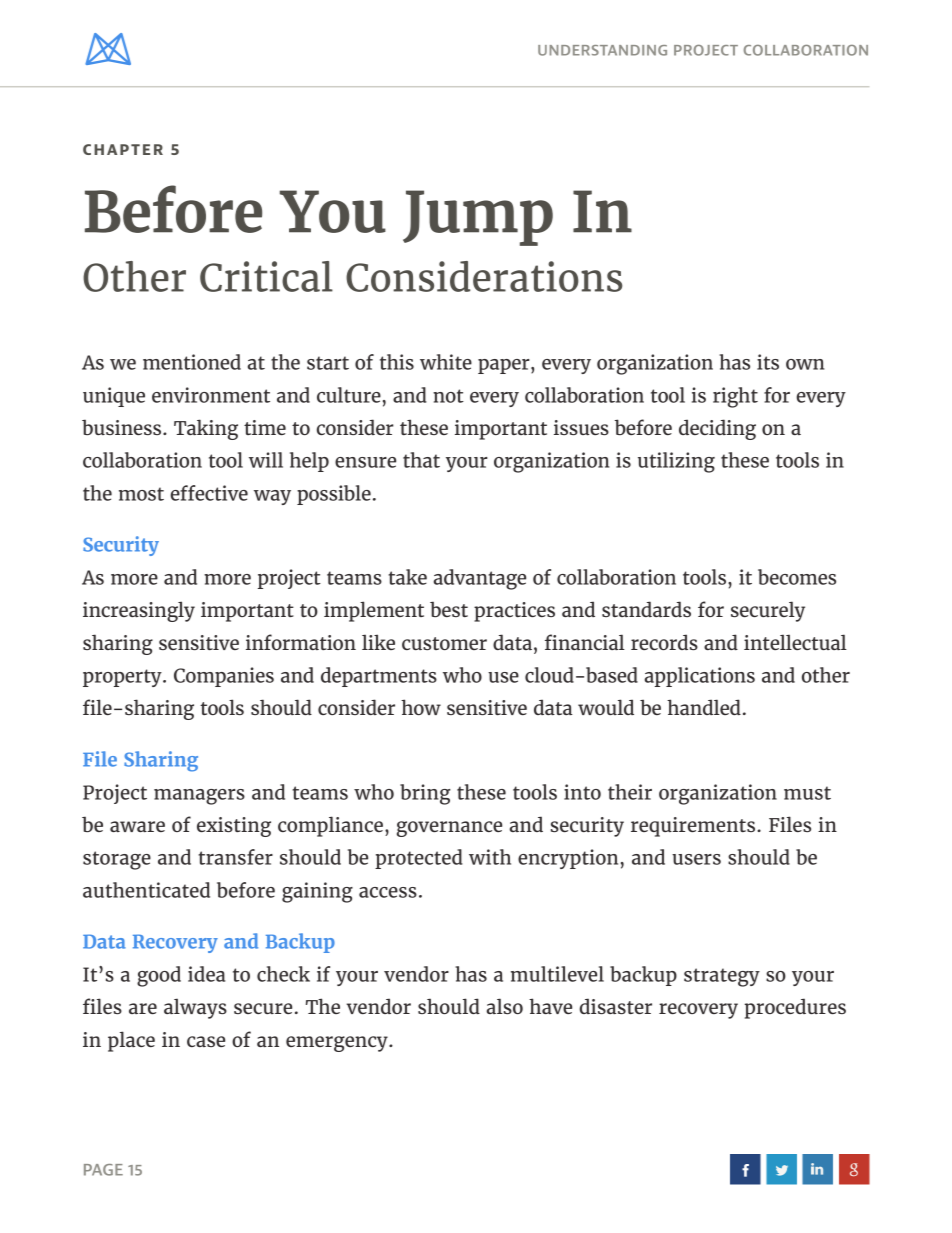 This page has height=1233, width=952. Describe the element at coordinates (478, 218) in the page. I see `Jump` at that location.
